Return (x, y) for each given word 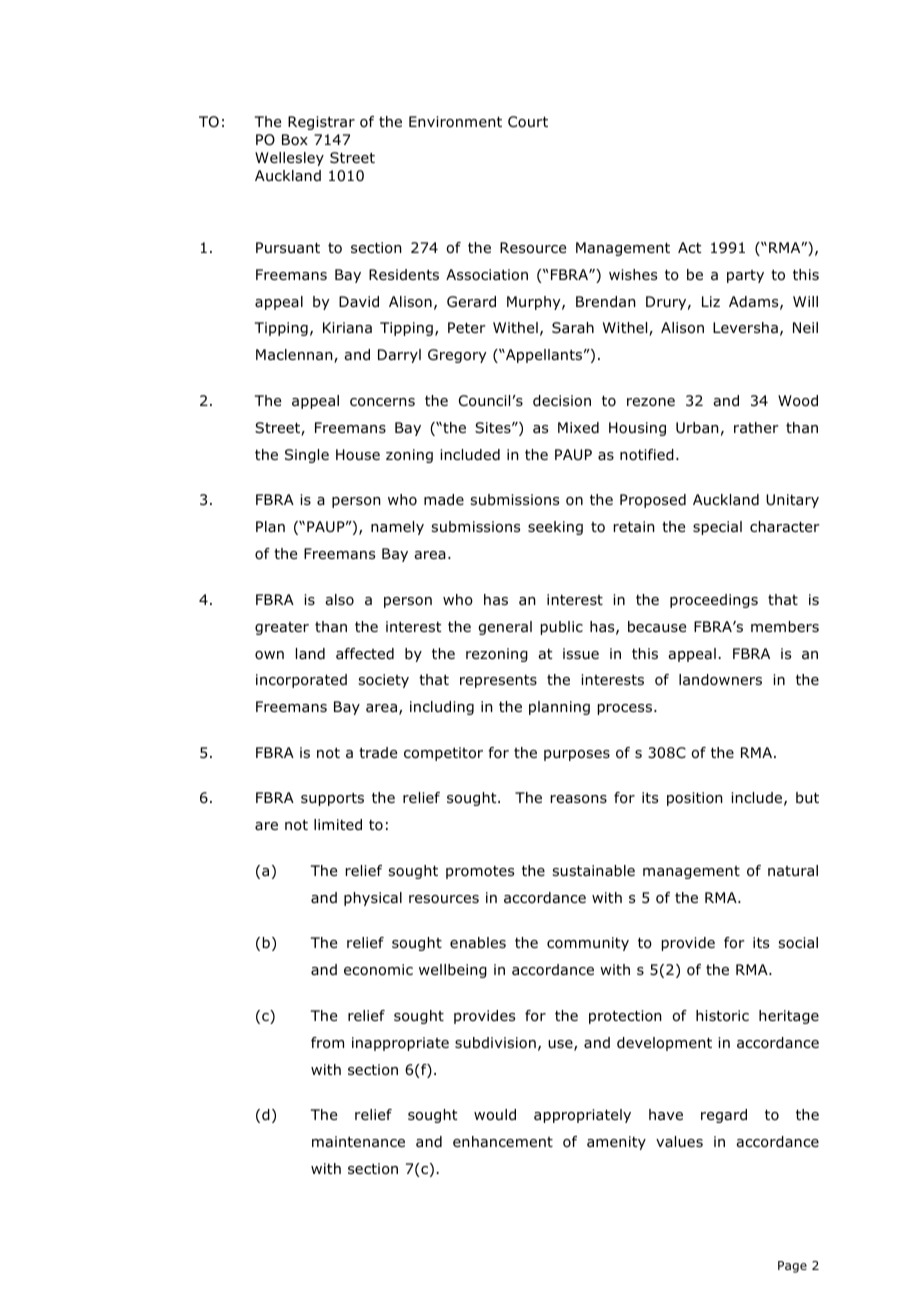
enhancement (503, 1142)
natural (793, 871)
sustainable (593, 871)
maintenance (358, 1142)
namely (397, 528)
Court (528, 122)
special (717, 528)
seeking (555, 528)
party (745, 276)
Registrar (321, 123)
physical (373, 899)
